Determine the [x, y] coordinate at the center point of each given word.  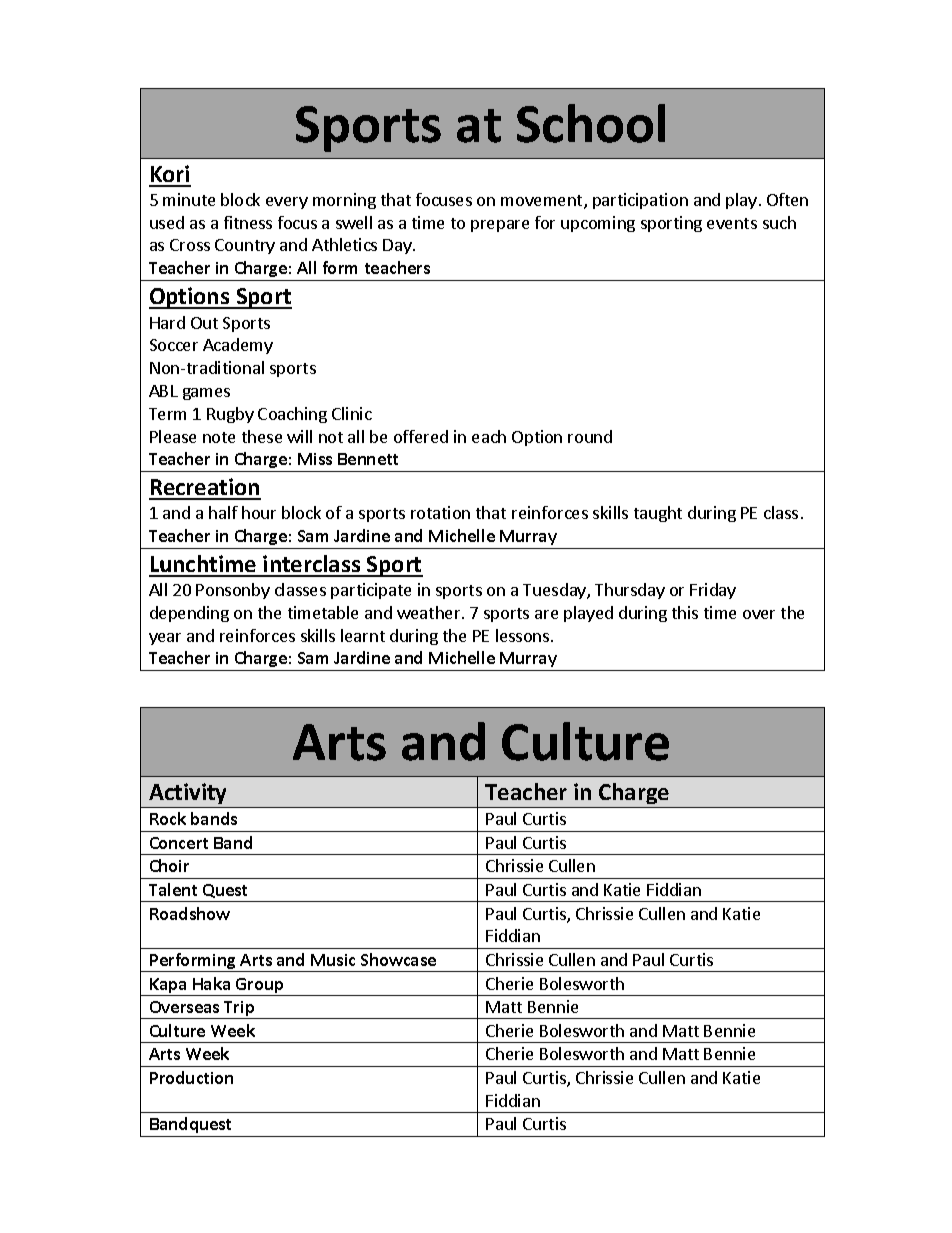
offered [421, 436]
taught [658, 514]
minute [189, 199]
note [219, 437]
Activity [187, 793]
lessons [524, 635]
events [732, 223]
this [685, 612]
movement [543, 202]
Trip [239, 1010]
